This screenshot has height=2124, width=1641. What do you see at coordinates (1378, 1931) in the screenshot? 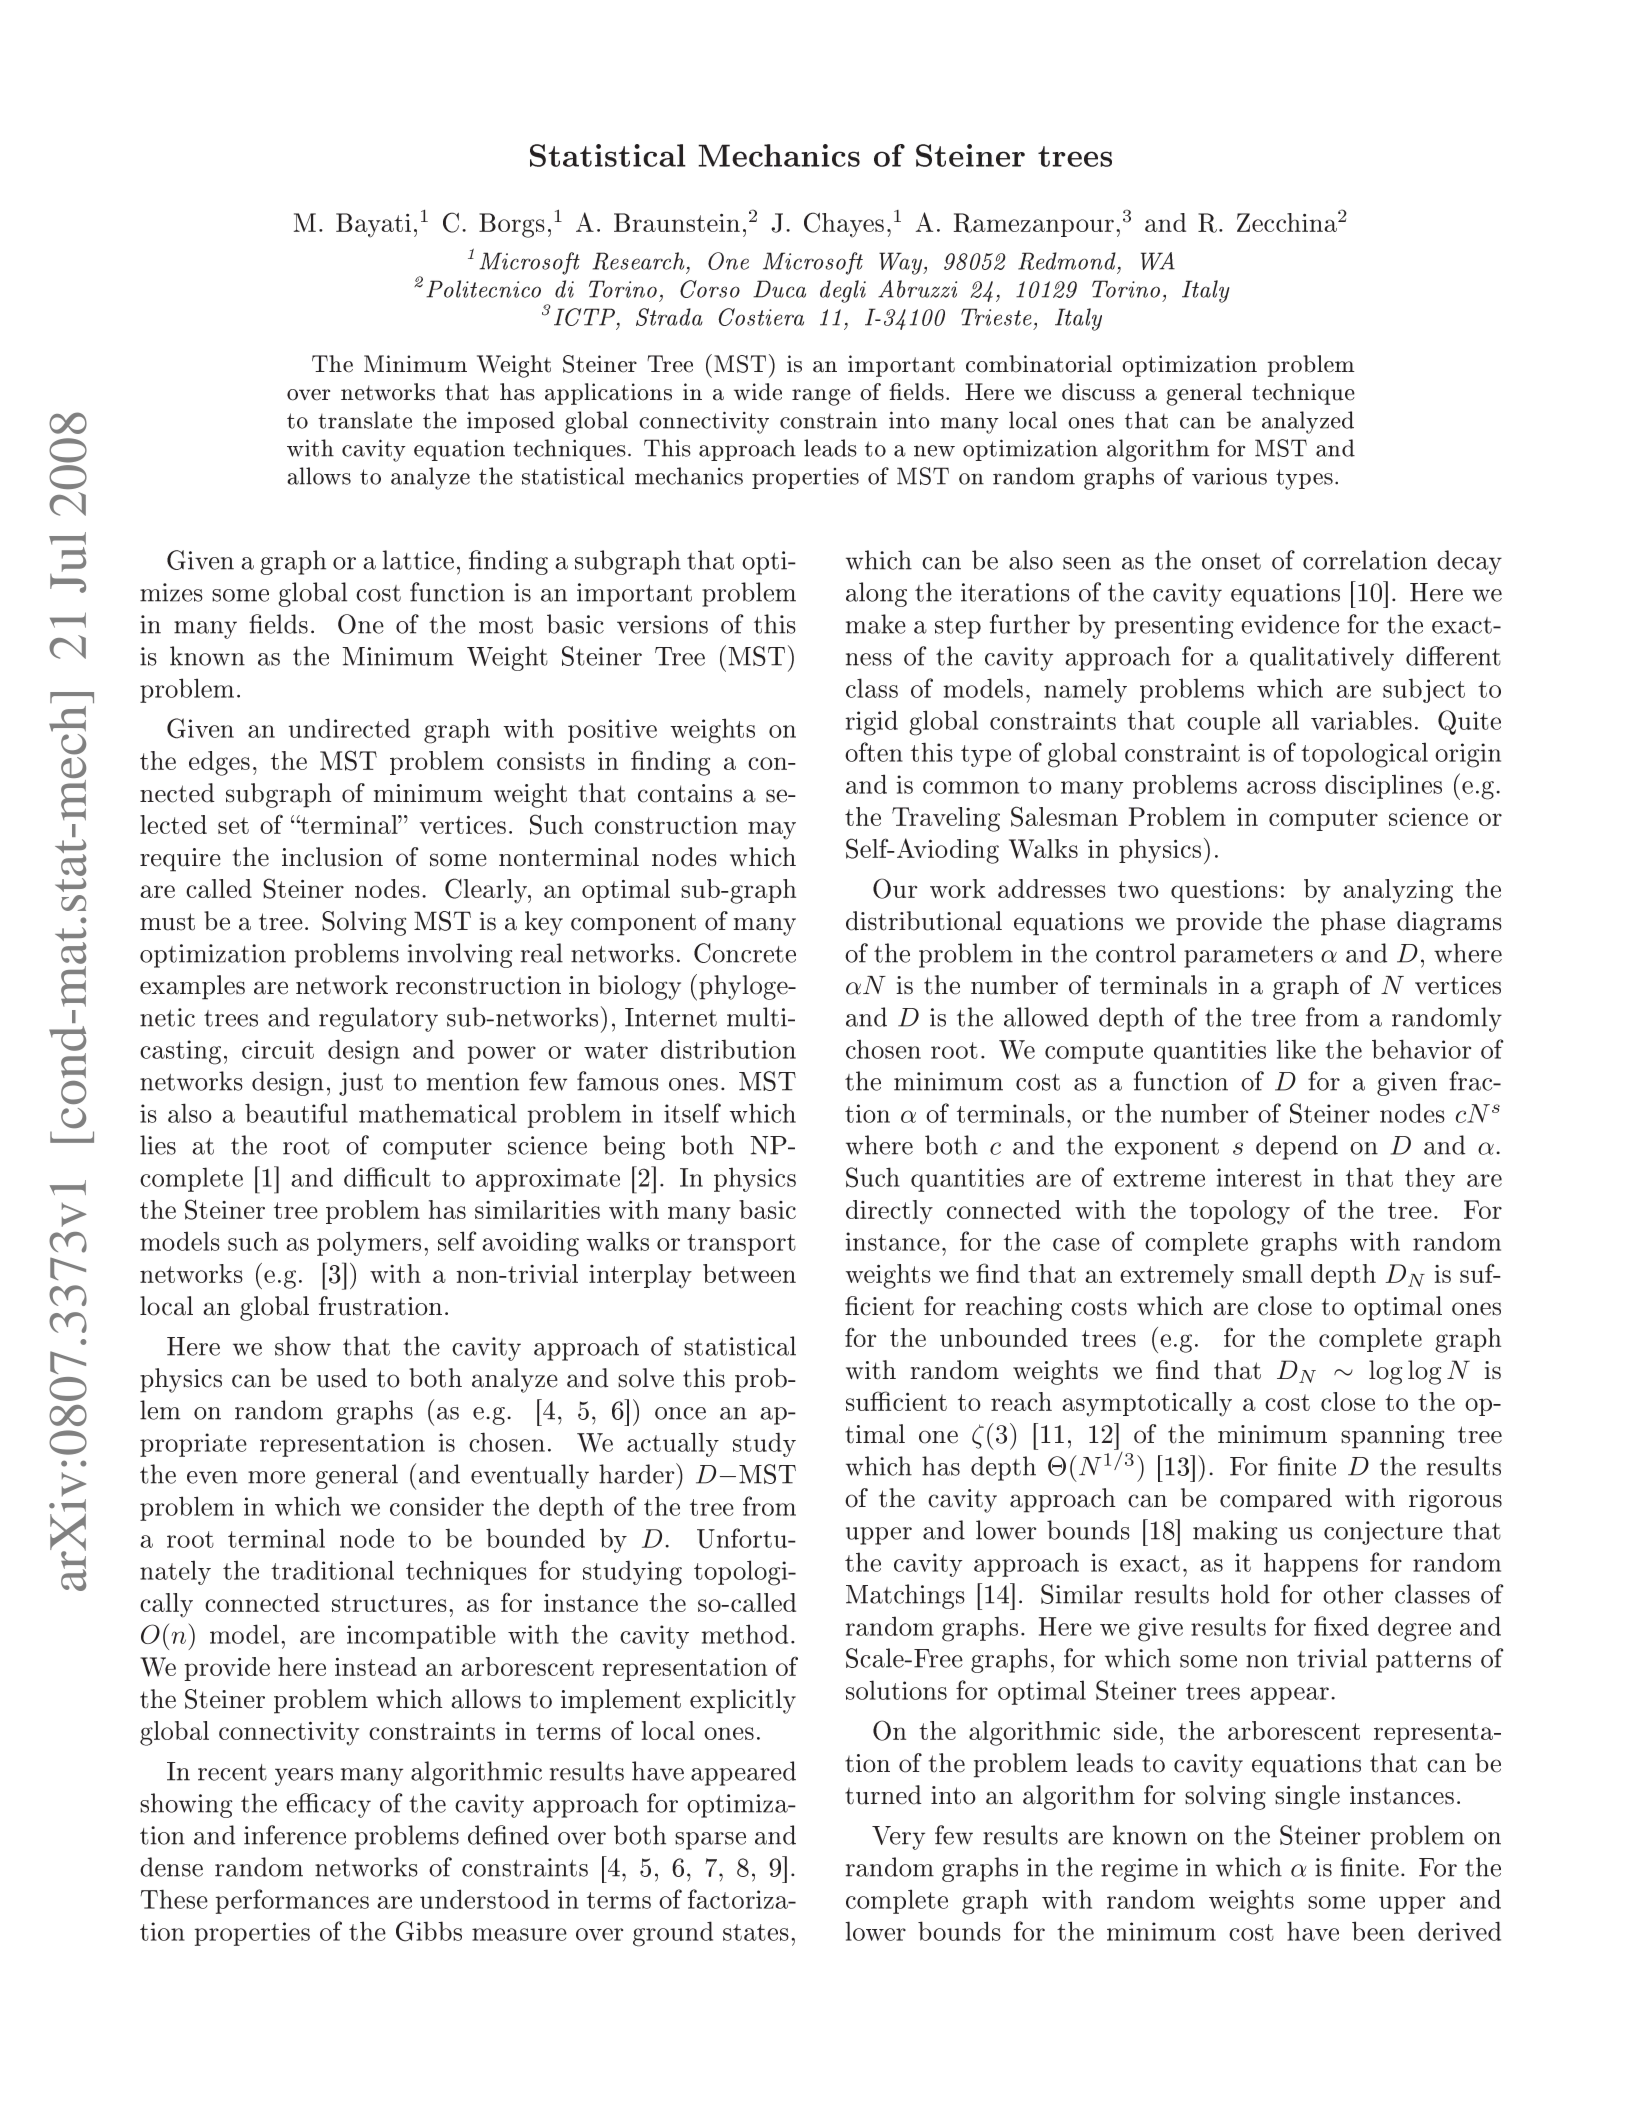
I see `been` at bounding box center [1378, 1931].
